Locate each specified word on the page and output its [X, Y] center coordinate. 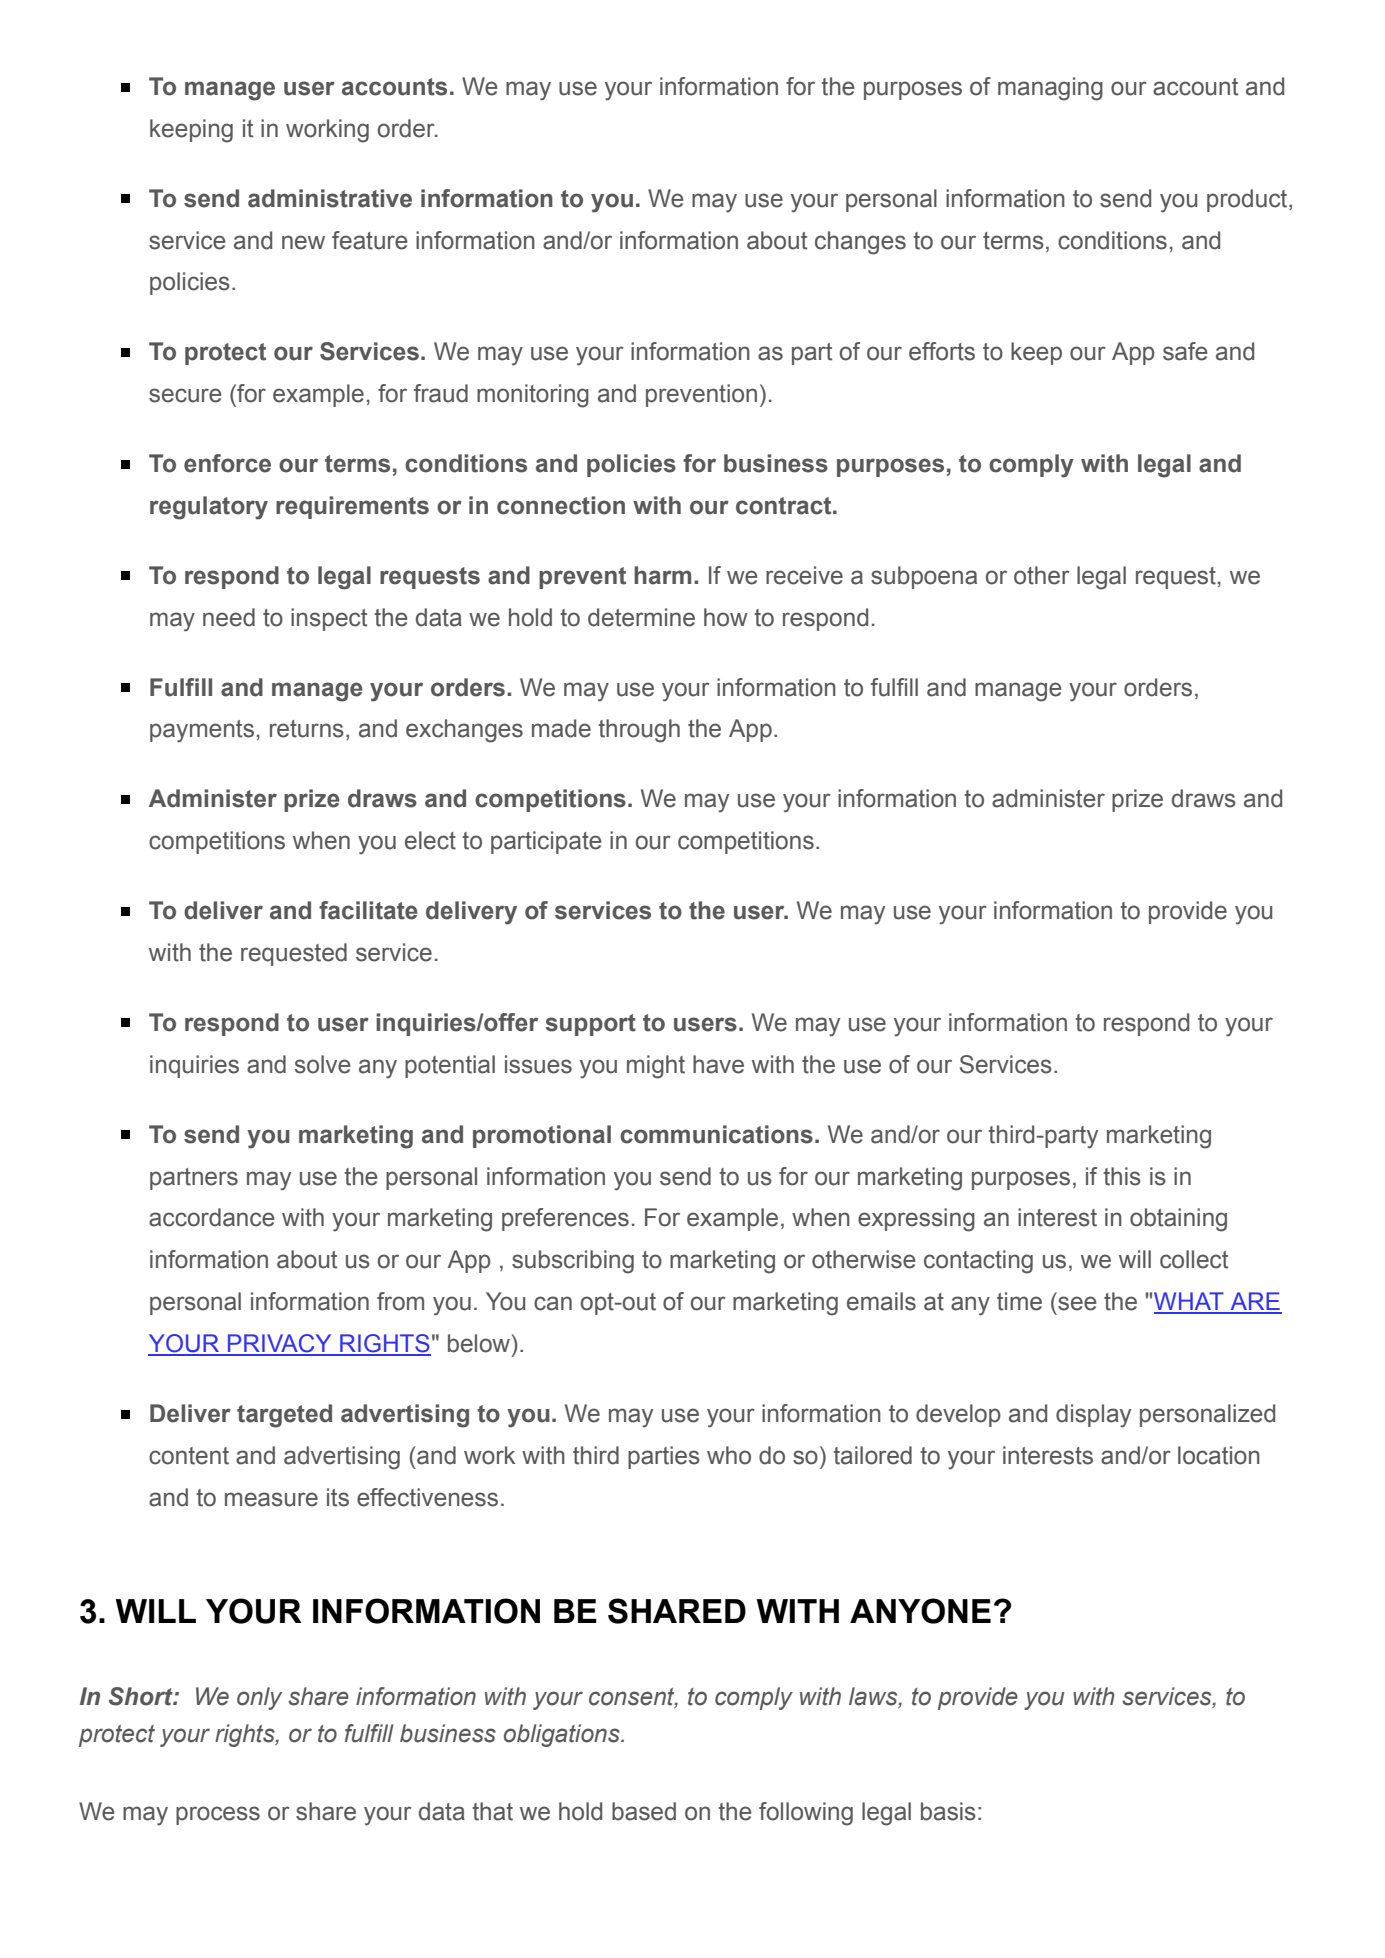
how [726, 617]
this [1122, 1176]
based [644, 1811]
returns [307, 729]
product [1248, 200]
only [259, 1698]
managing [1050, 89]
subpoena [924, 577]
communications [716, 1134]
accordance [212, 1217]
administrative [330, 198]
